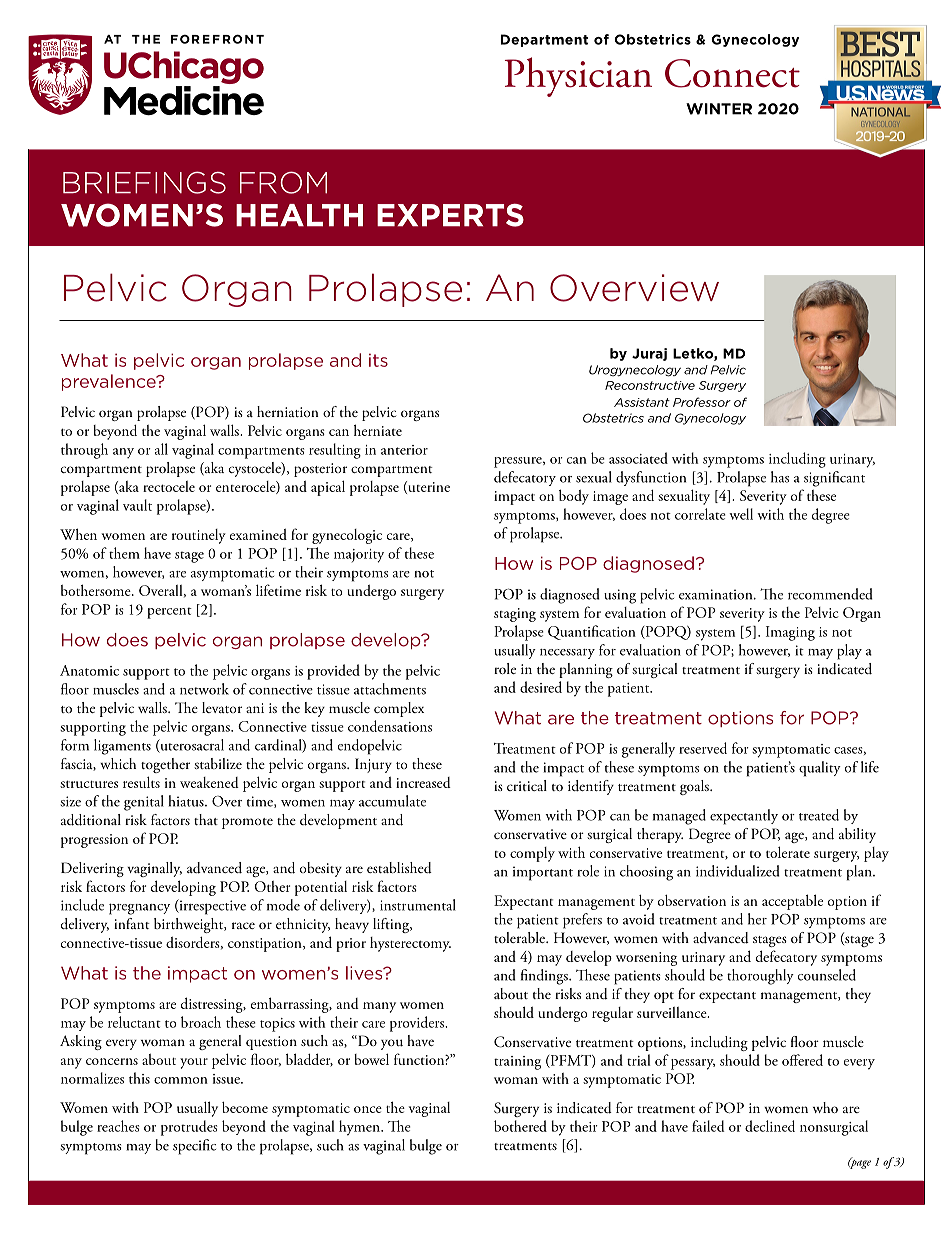 This image has width=952, height=1233. What do you see at coordinates (139, 909) in the image?
I see `pregnancy` at bounding box center [139, 909].
